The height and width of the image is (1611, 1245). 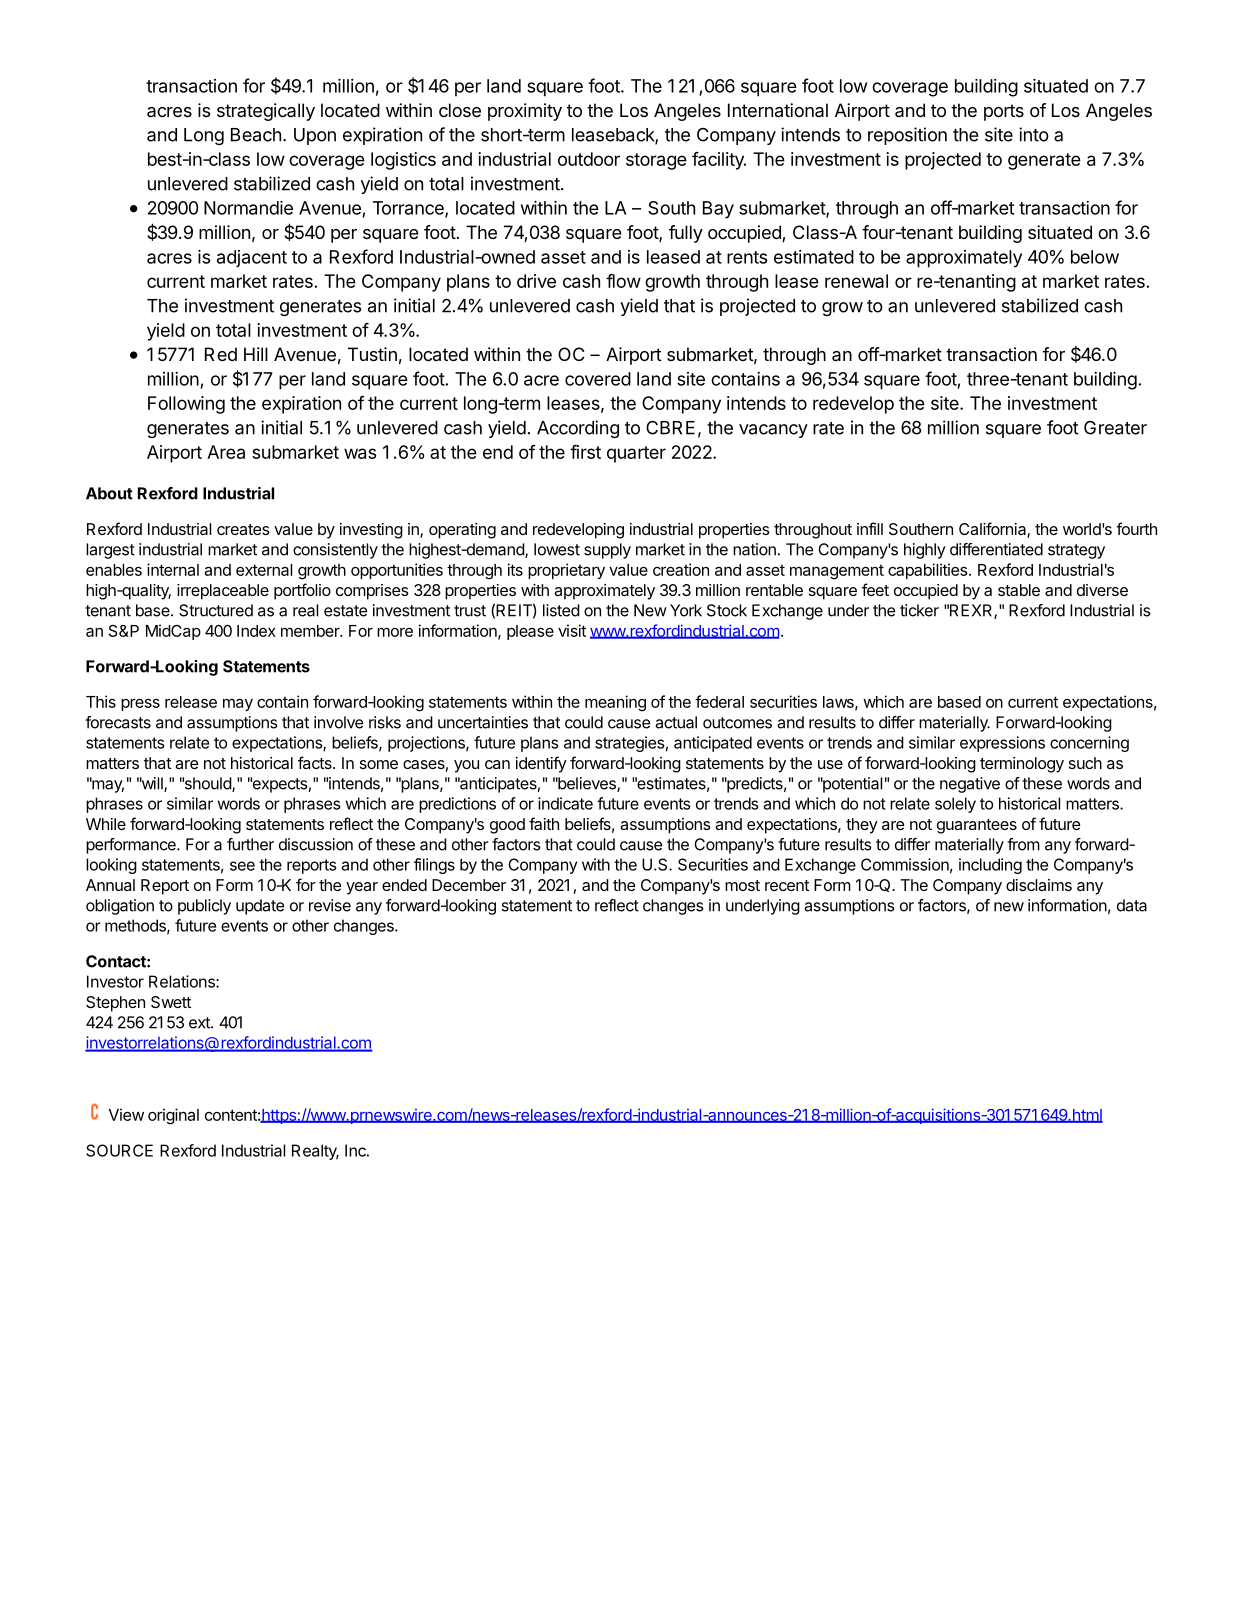 I want to click on data, so click(x=1132, y=905).
